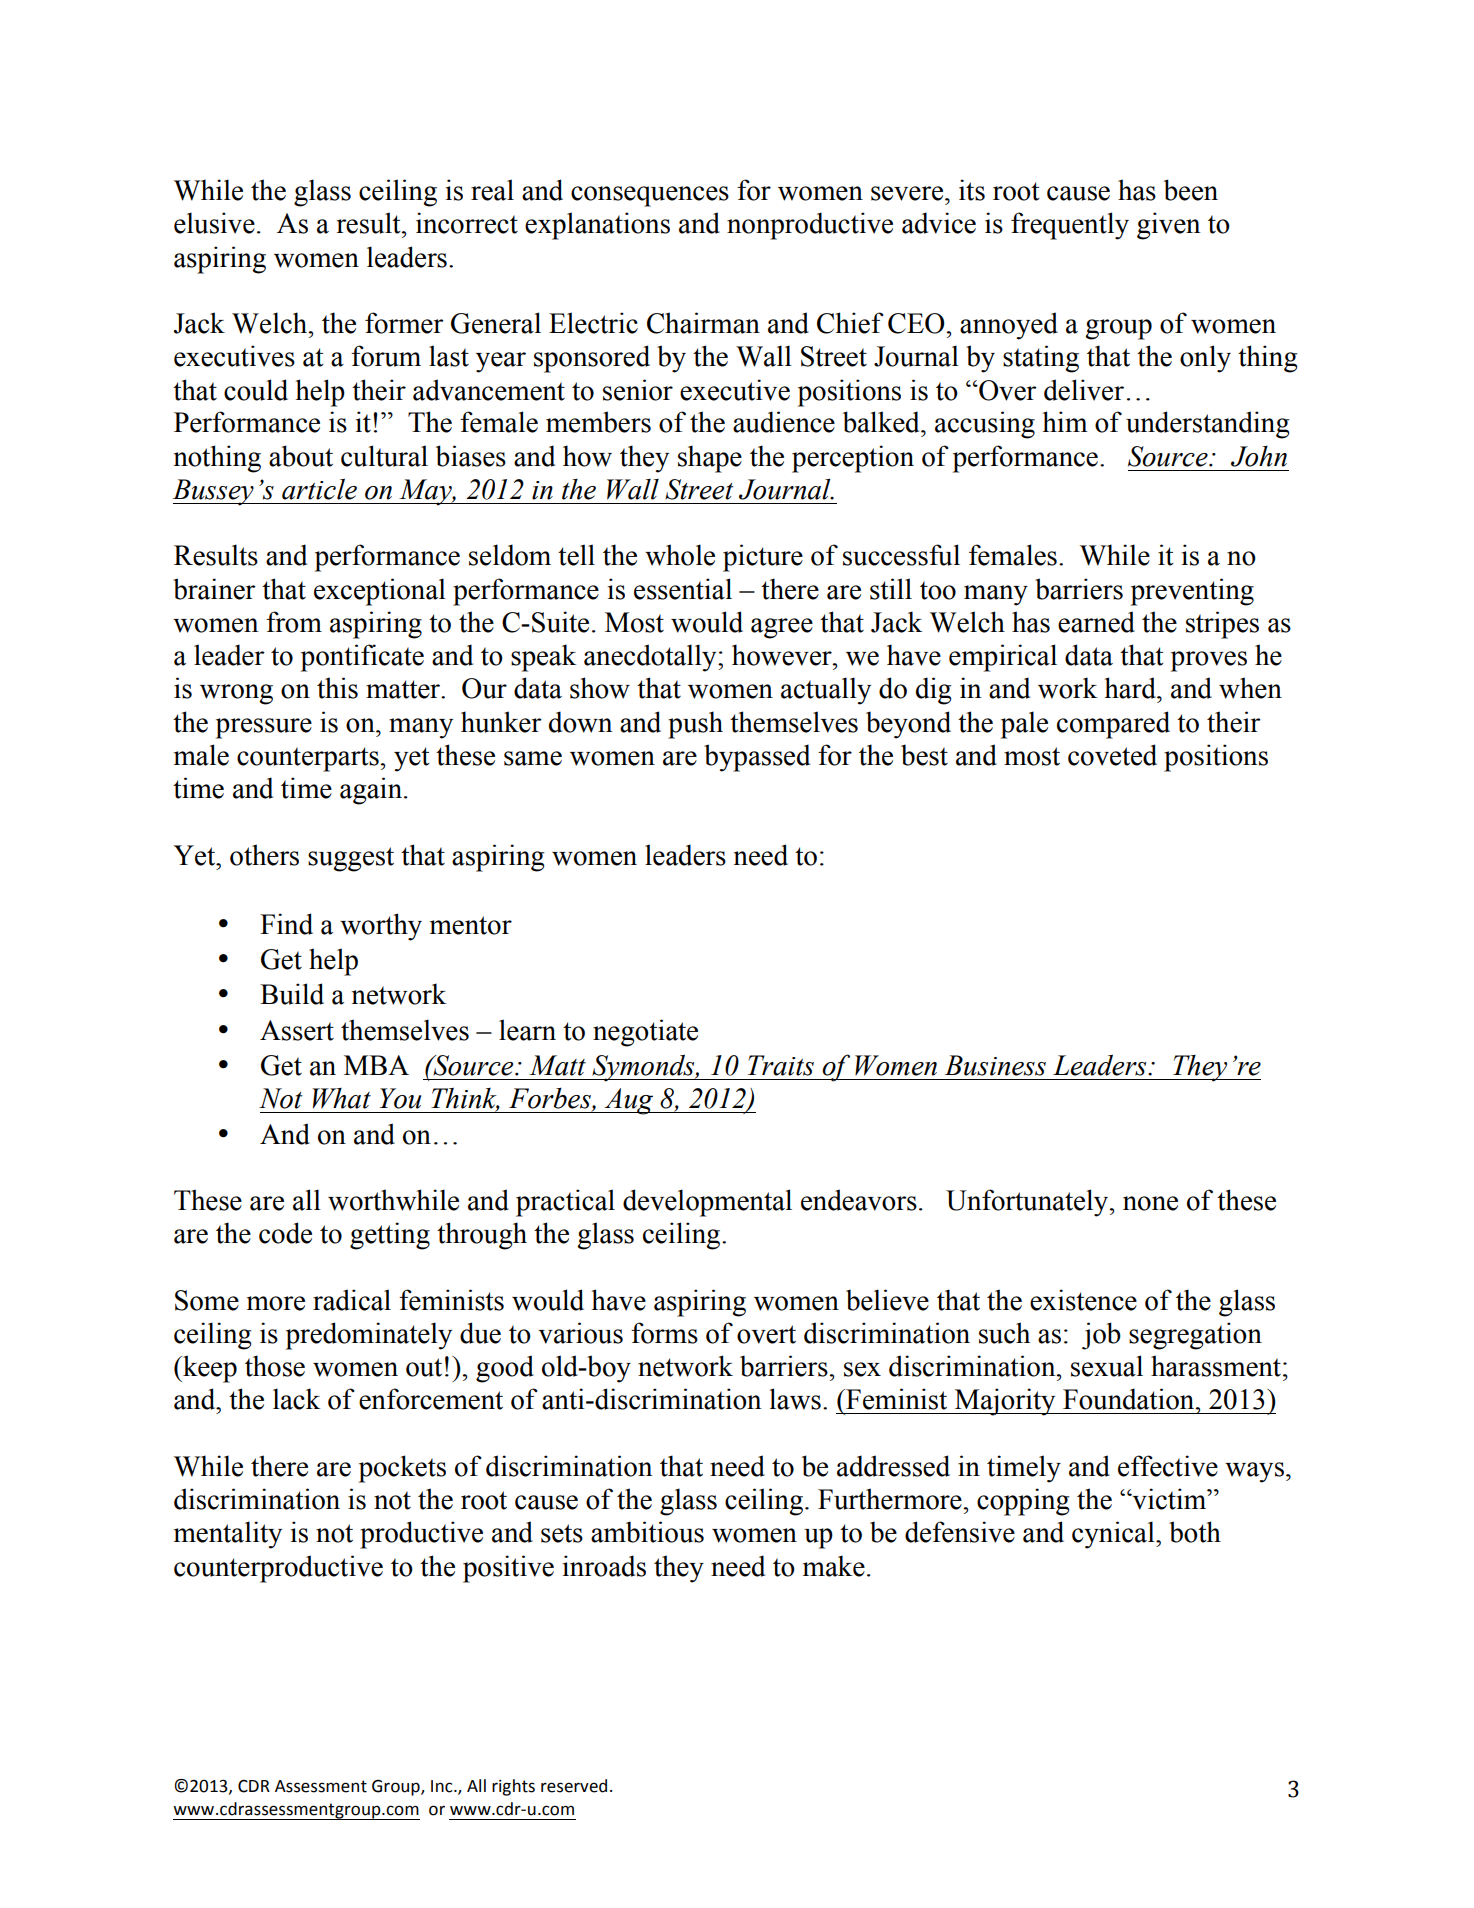 Image resolution: width=1474 pixels, height=1908 pixels. Describe the element at coordinates (228, 1535) in the screenshot. I see `mentality` at that location.
